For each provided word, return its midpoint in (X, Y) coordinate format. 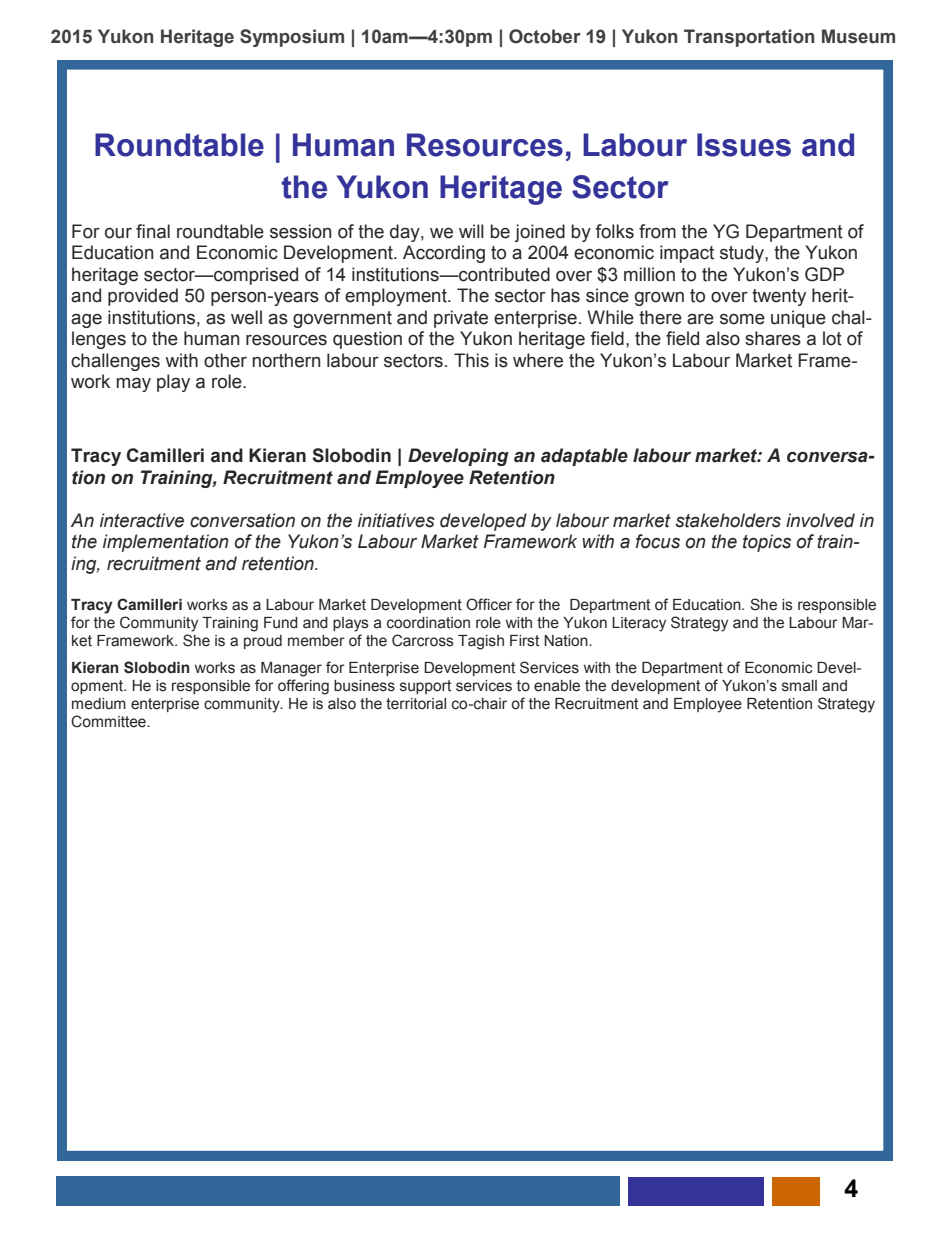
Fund (281, 623)
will (471, 231)
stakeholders (728, 520)
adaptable (584, 457)
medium (99, 704)
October (545, 36)
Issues (744, 145)
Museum (858, 36)
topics (767, 543)
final (153, 231)
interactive (142, 520)
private (461, 319)
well (246, 317)
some (742, 319)
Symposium (292, 38)
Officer (489, 604)
